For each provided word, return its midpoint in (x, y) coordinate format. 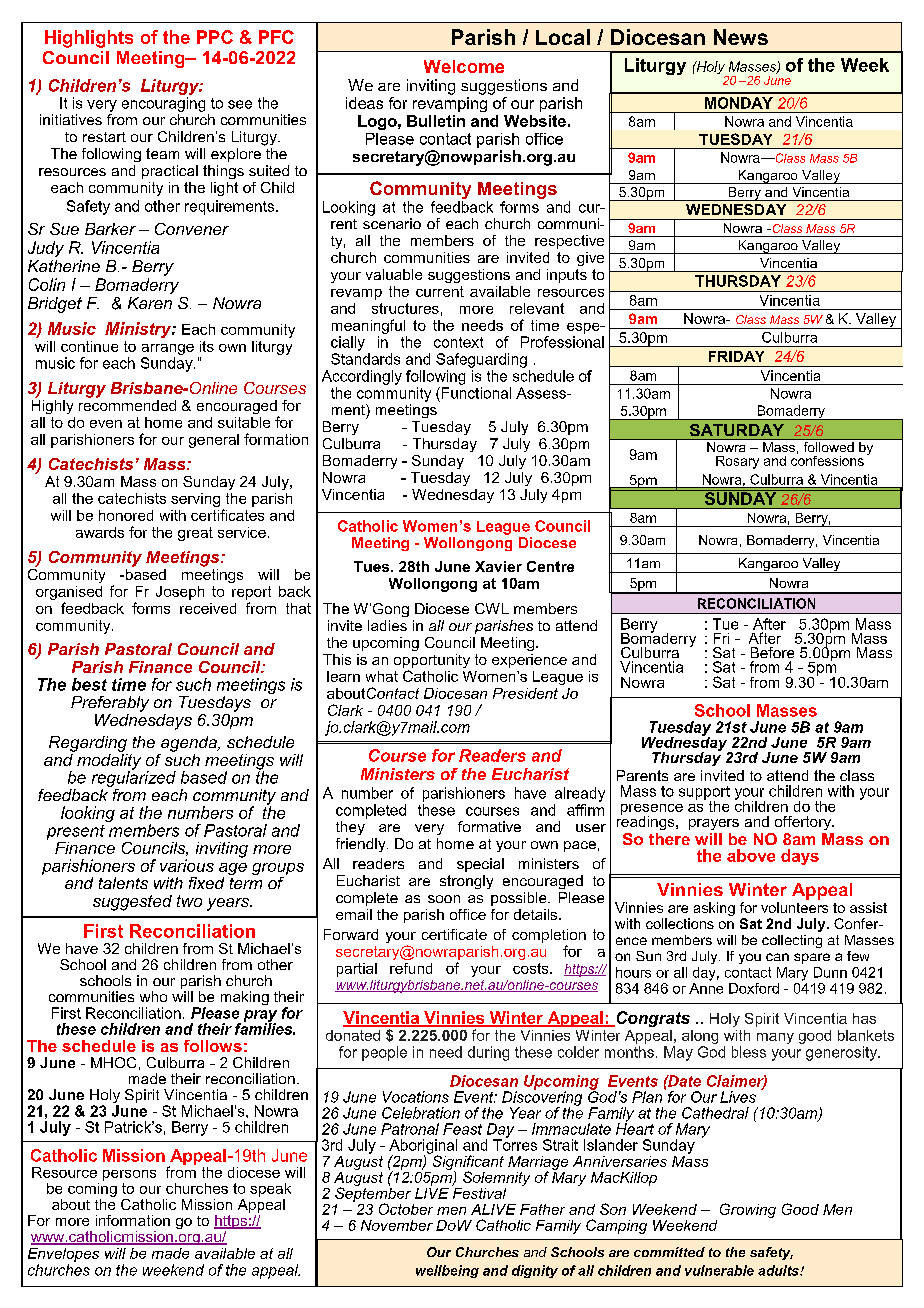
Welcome (464, 66)
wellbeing (447, 1271)
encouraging (163, 104)
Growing (748, 1210)
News (741, 37)
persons (129, 1175)
